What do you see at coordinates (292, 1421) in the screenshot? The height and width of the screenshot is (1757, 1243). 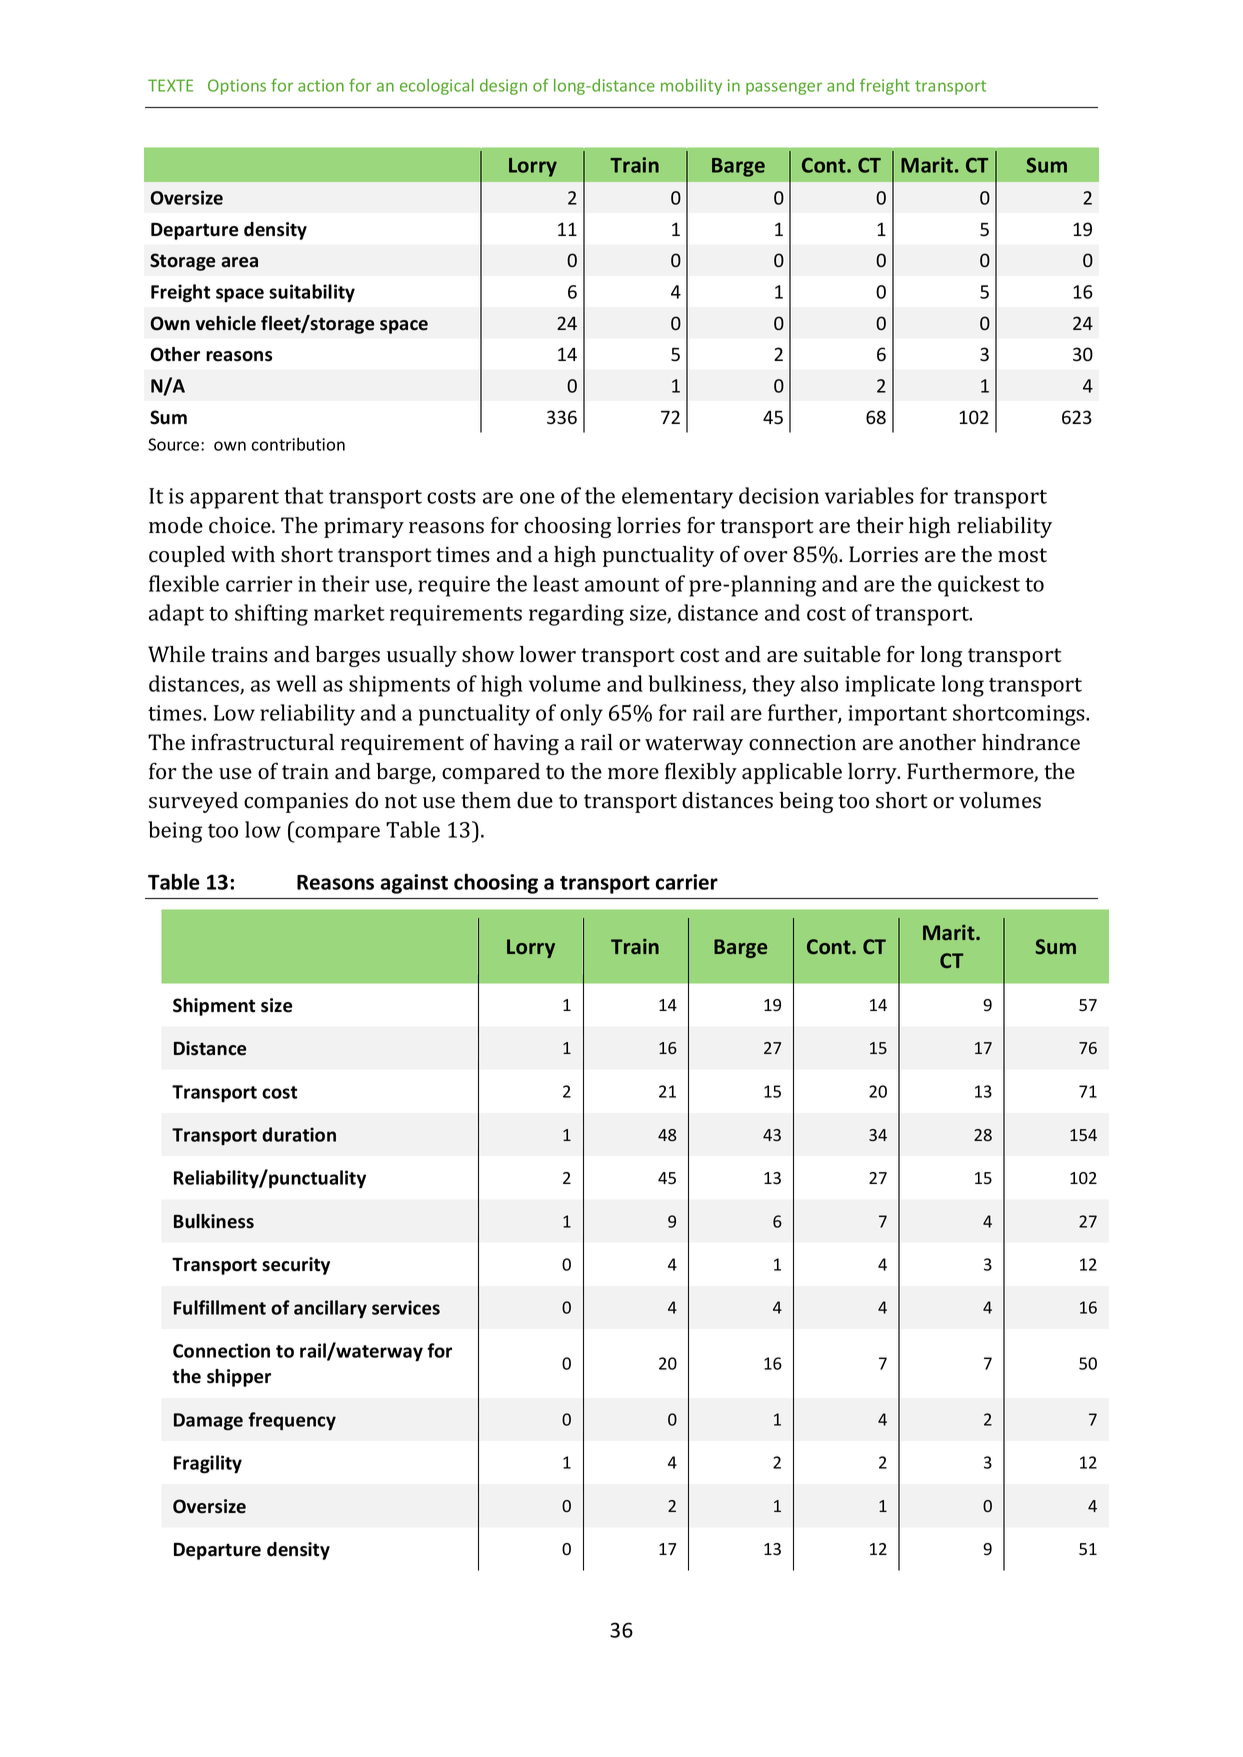 I see `frequency` at bounding box center [292, 1421].
